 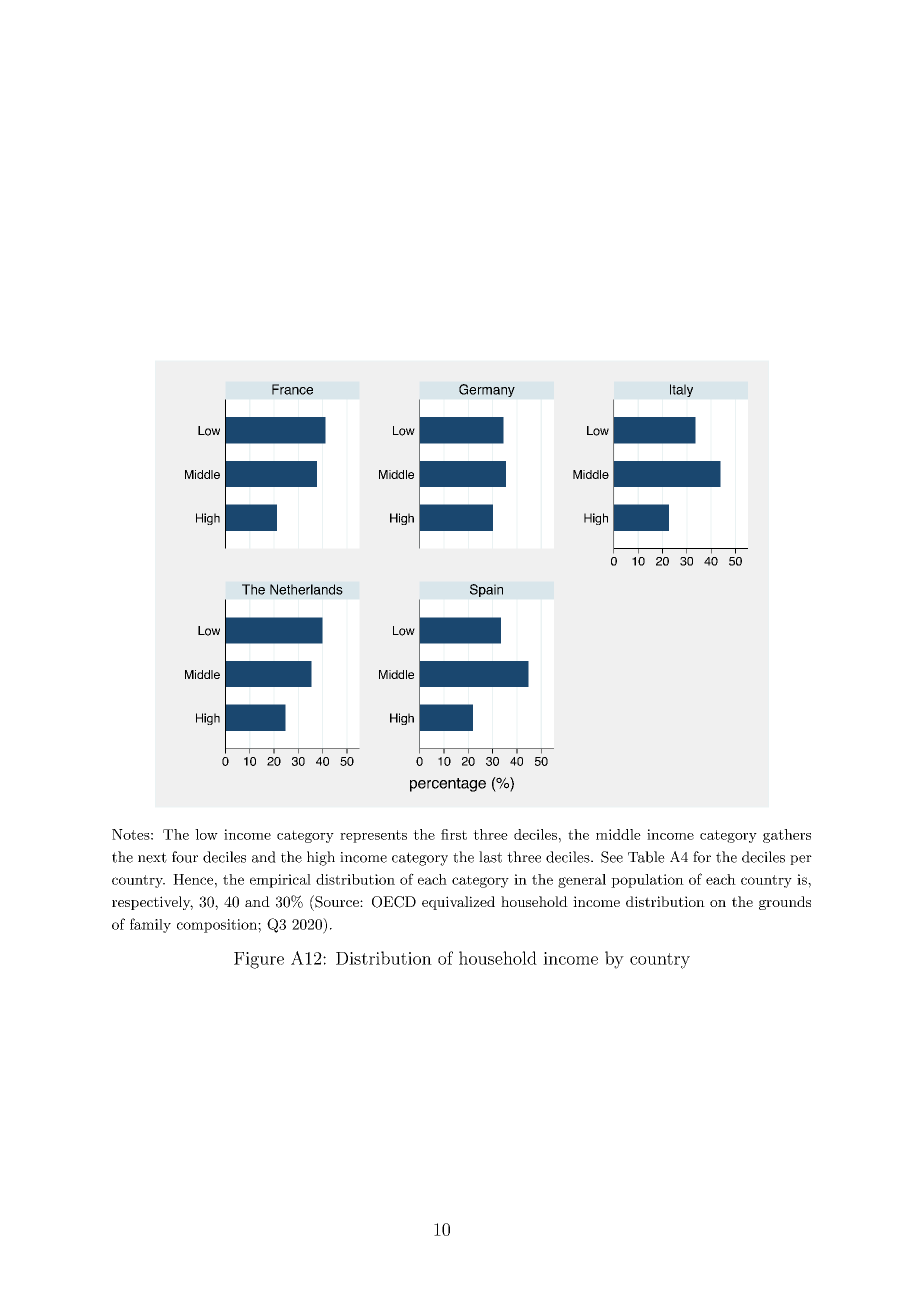 I want to click on Figure, so click(x=259, y=960).
